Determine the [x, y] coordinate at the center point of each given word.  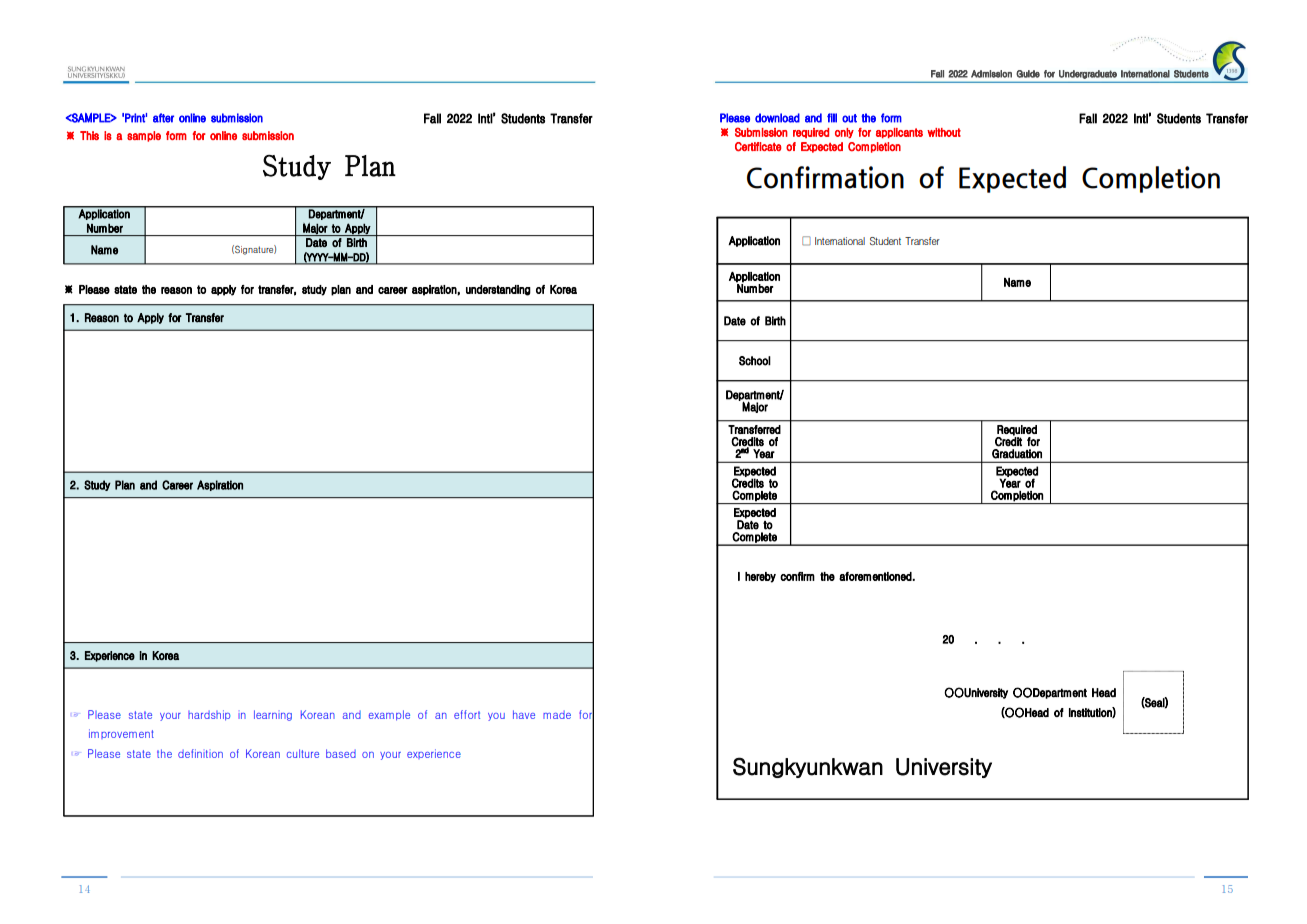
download [777, 118]
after [163, 118]
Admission [991, 74]
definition [200, 753]
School [755, 361]
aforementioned [876, 576]
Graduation [1017, 454]
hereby [760, 577]
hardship [209, 715]
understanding [498, 290]
